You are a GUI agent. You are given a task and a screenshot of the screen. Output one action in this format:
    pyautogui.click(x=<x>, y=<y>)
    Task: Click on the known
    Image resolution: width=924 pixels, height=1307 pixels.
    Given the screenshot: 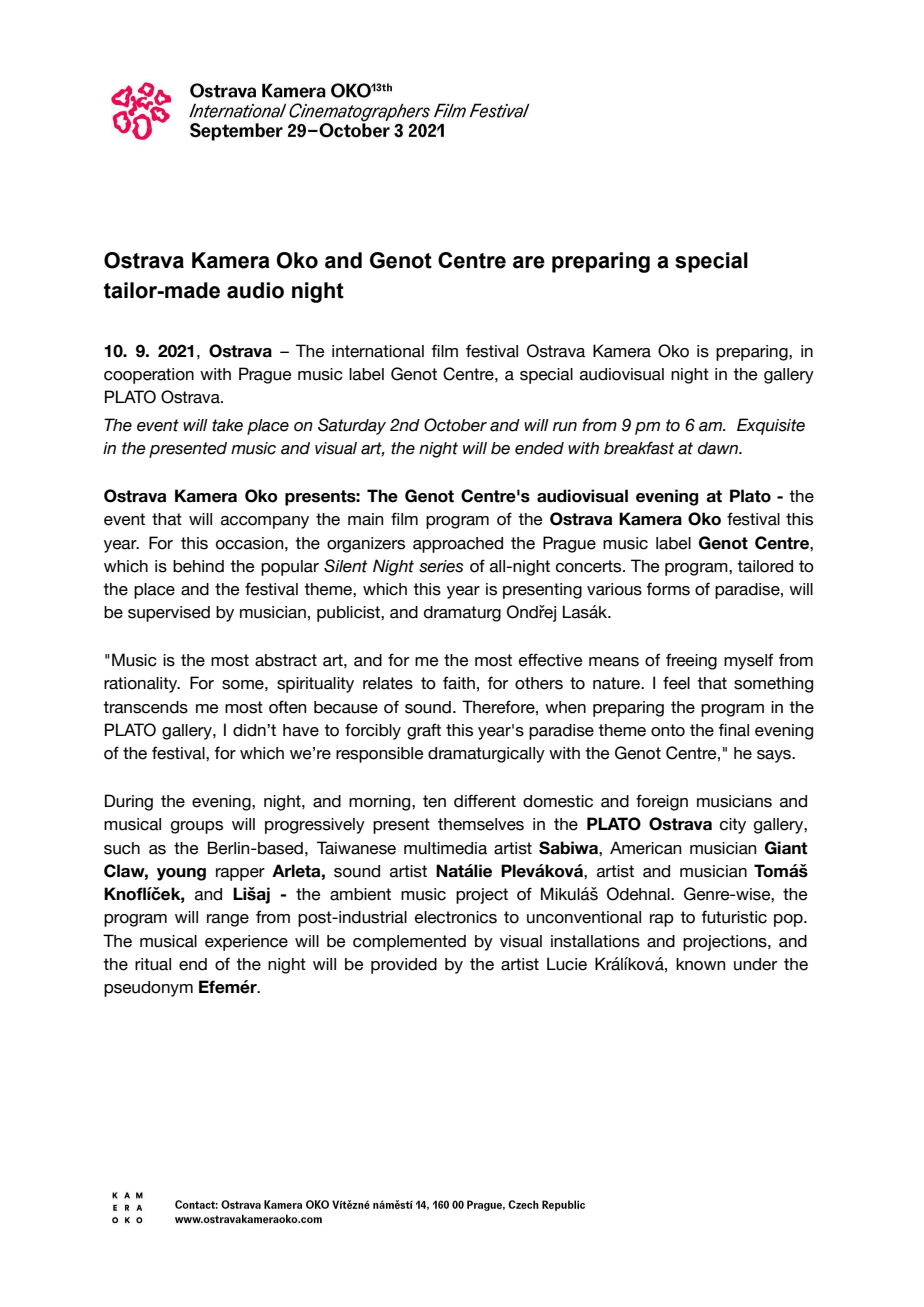 What is the action you would take?
    pyautogui.click(x=700, y=964)
